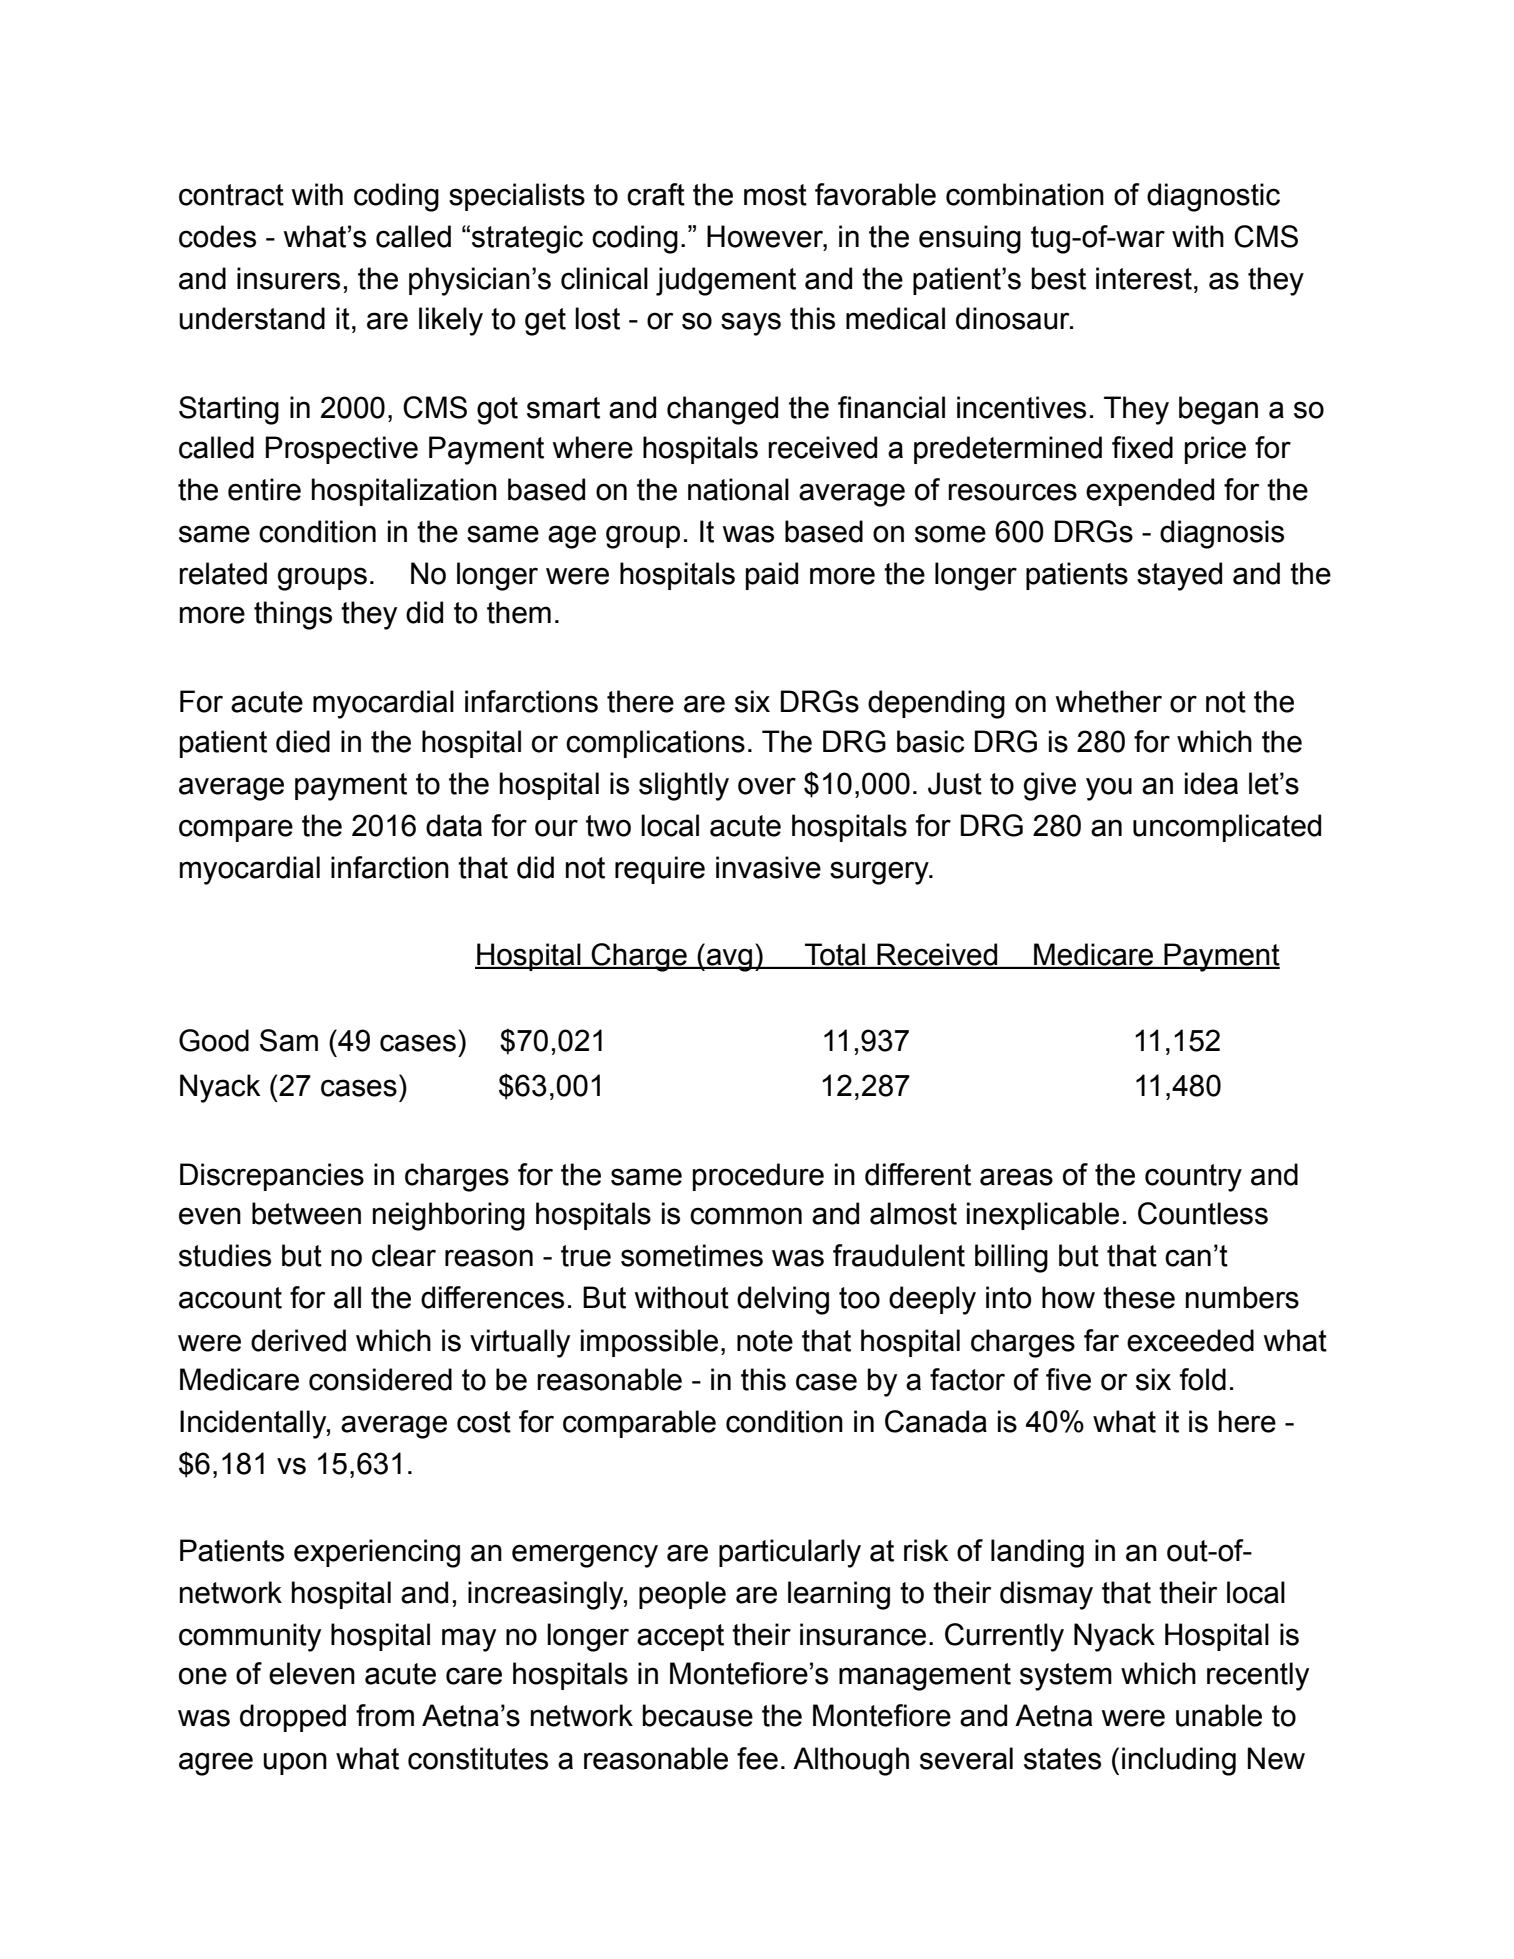 The width and height of the document is (1514, 1959). I want to click on avg, so click(729, 960).
